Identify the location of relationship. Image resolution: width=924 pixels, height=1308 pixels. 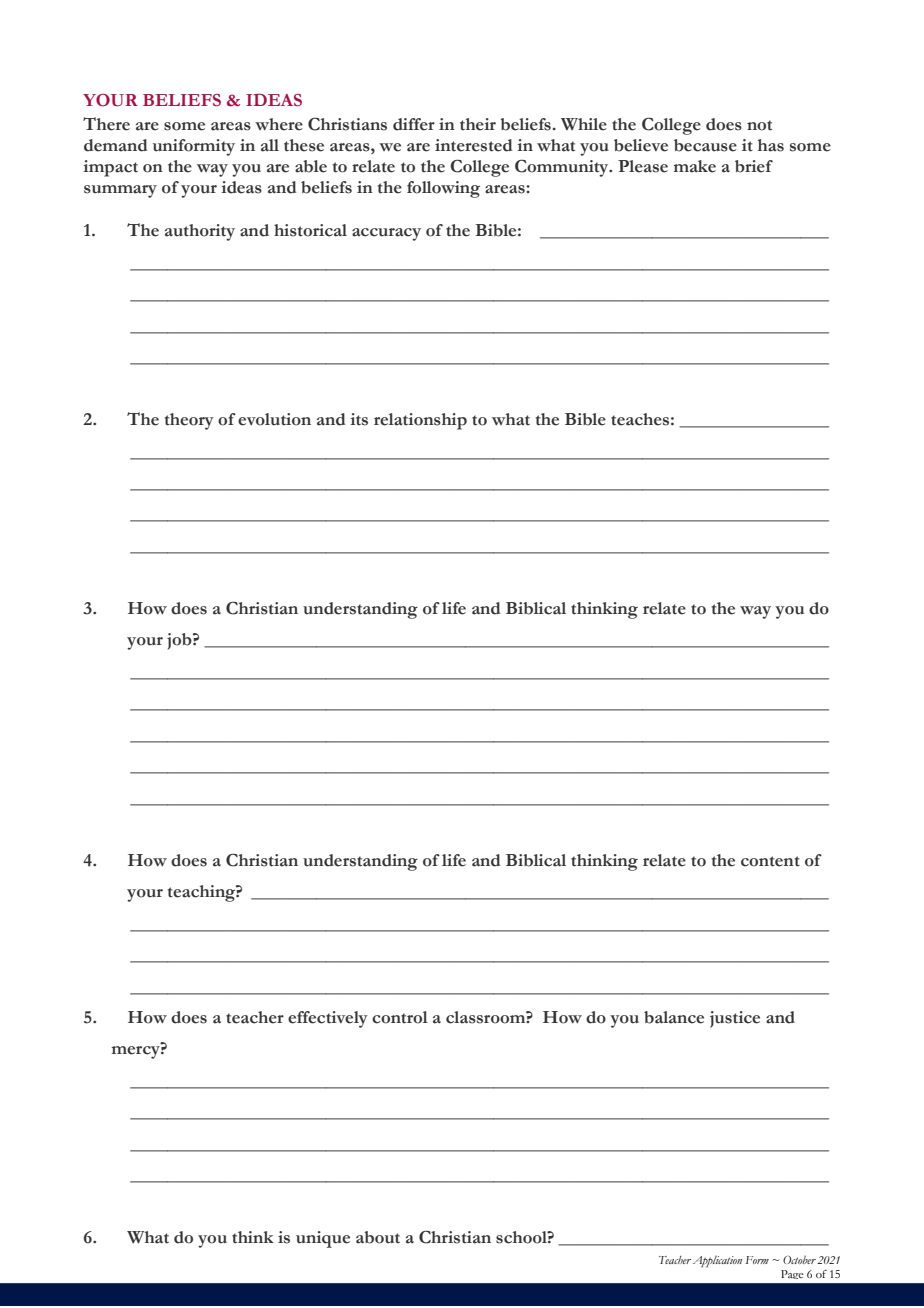
(420, 421).
